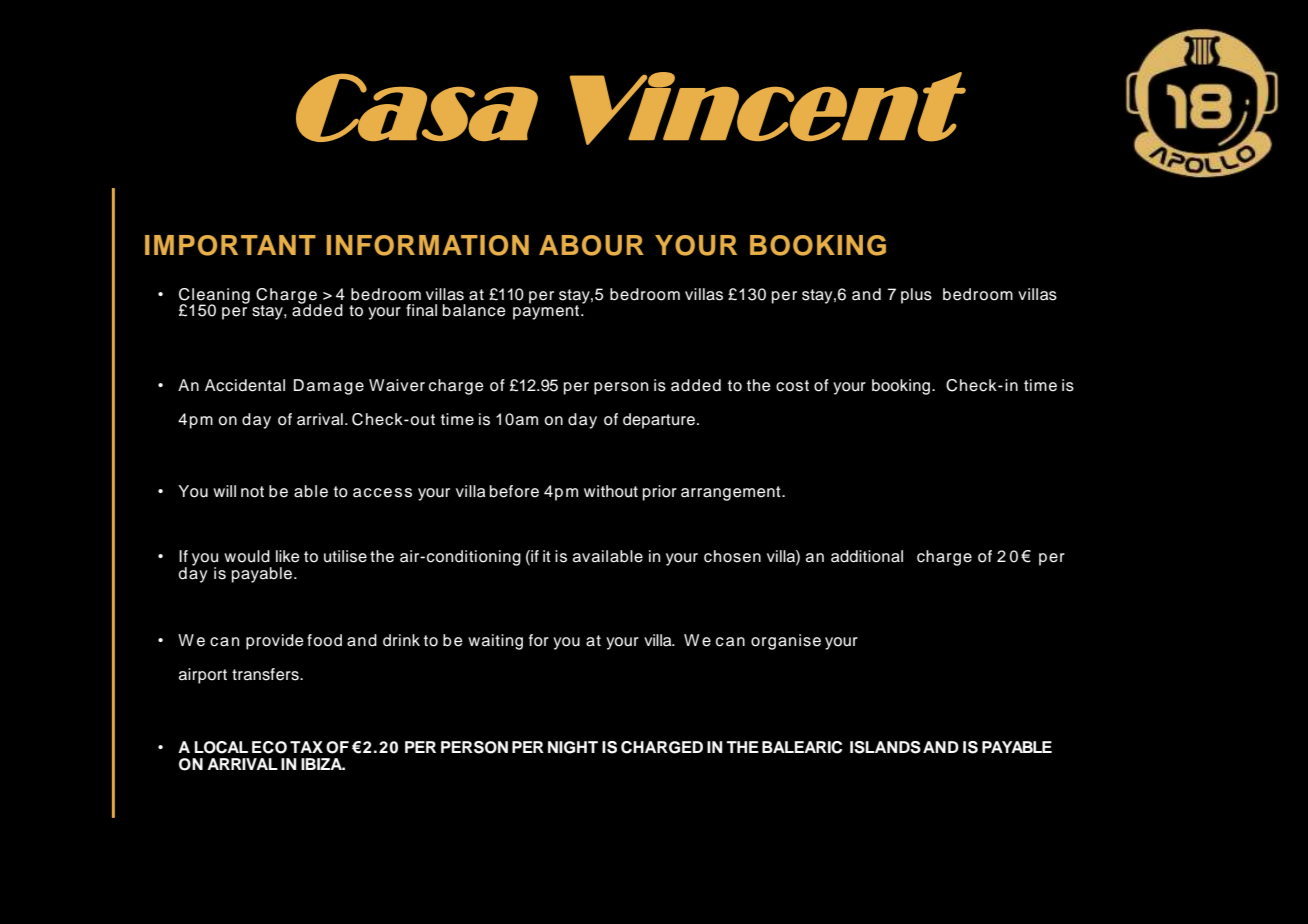 The width and height of the screenshot is (1308, 924). What do you see at coordinates (916, 296) in the screenshot?
I see `plus` at bounding box center [916, 296].
